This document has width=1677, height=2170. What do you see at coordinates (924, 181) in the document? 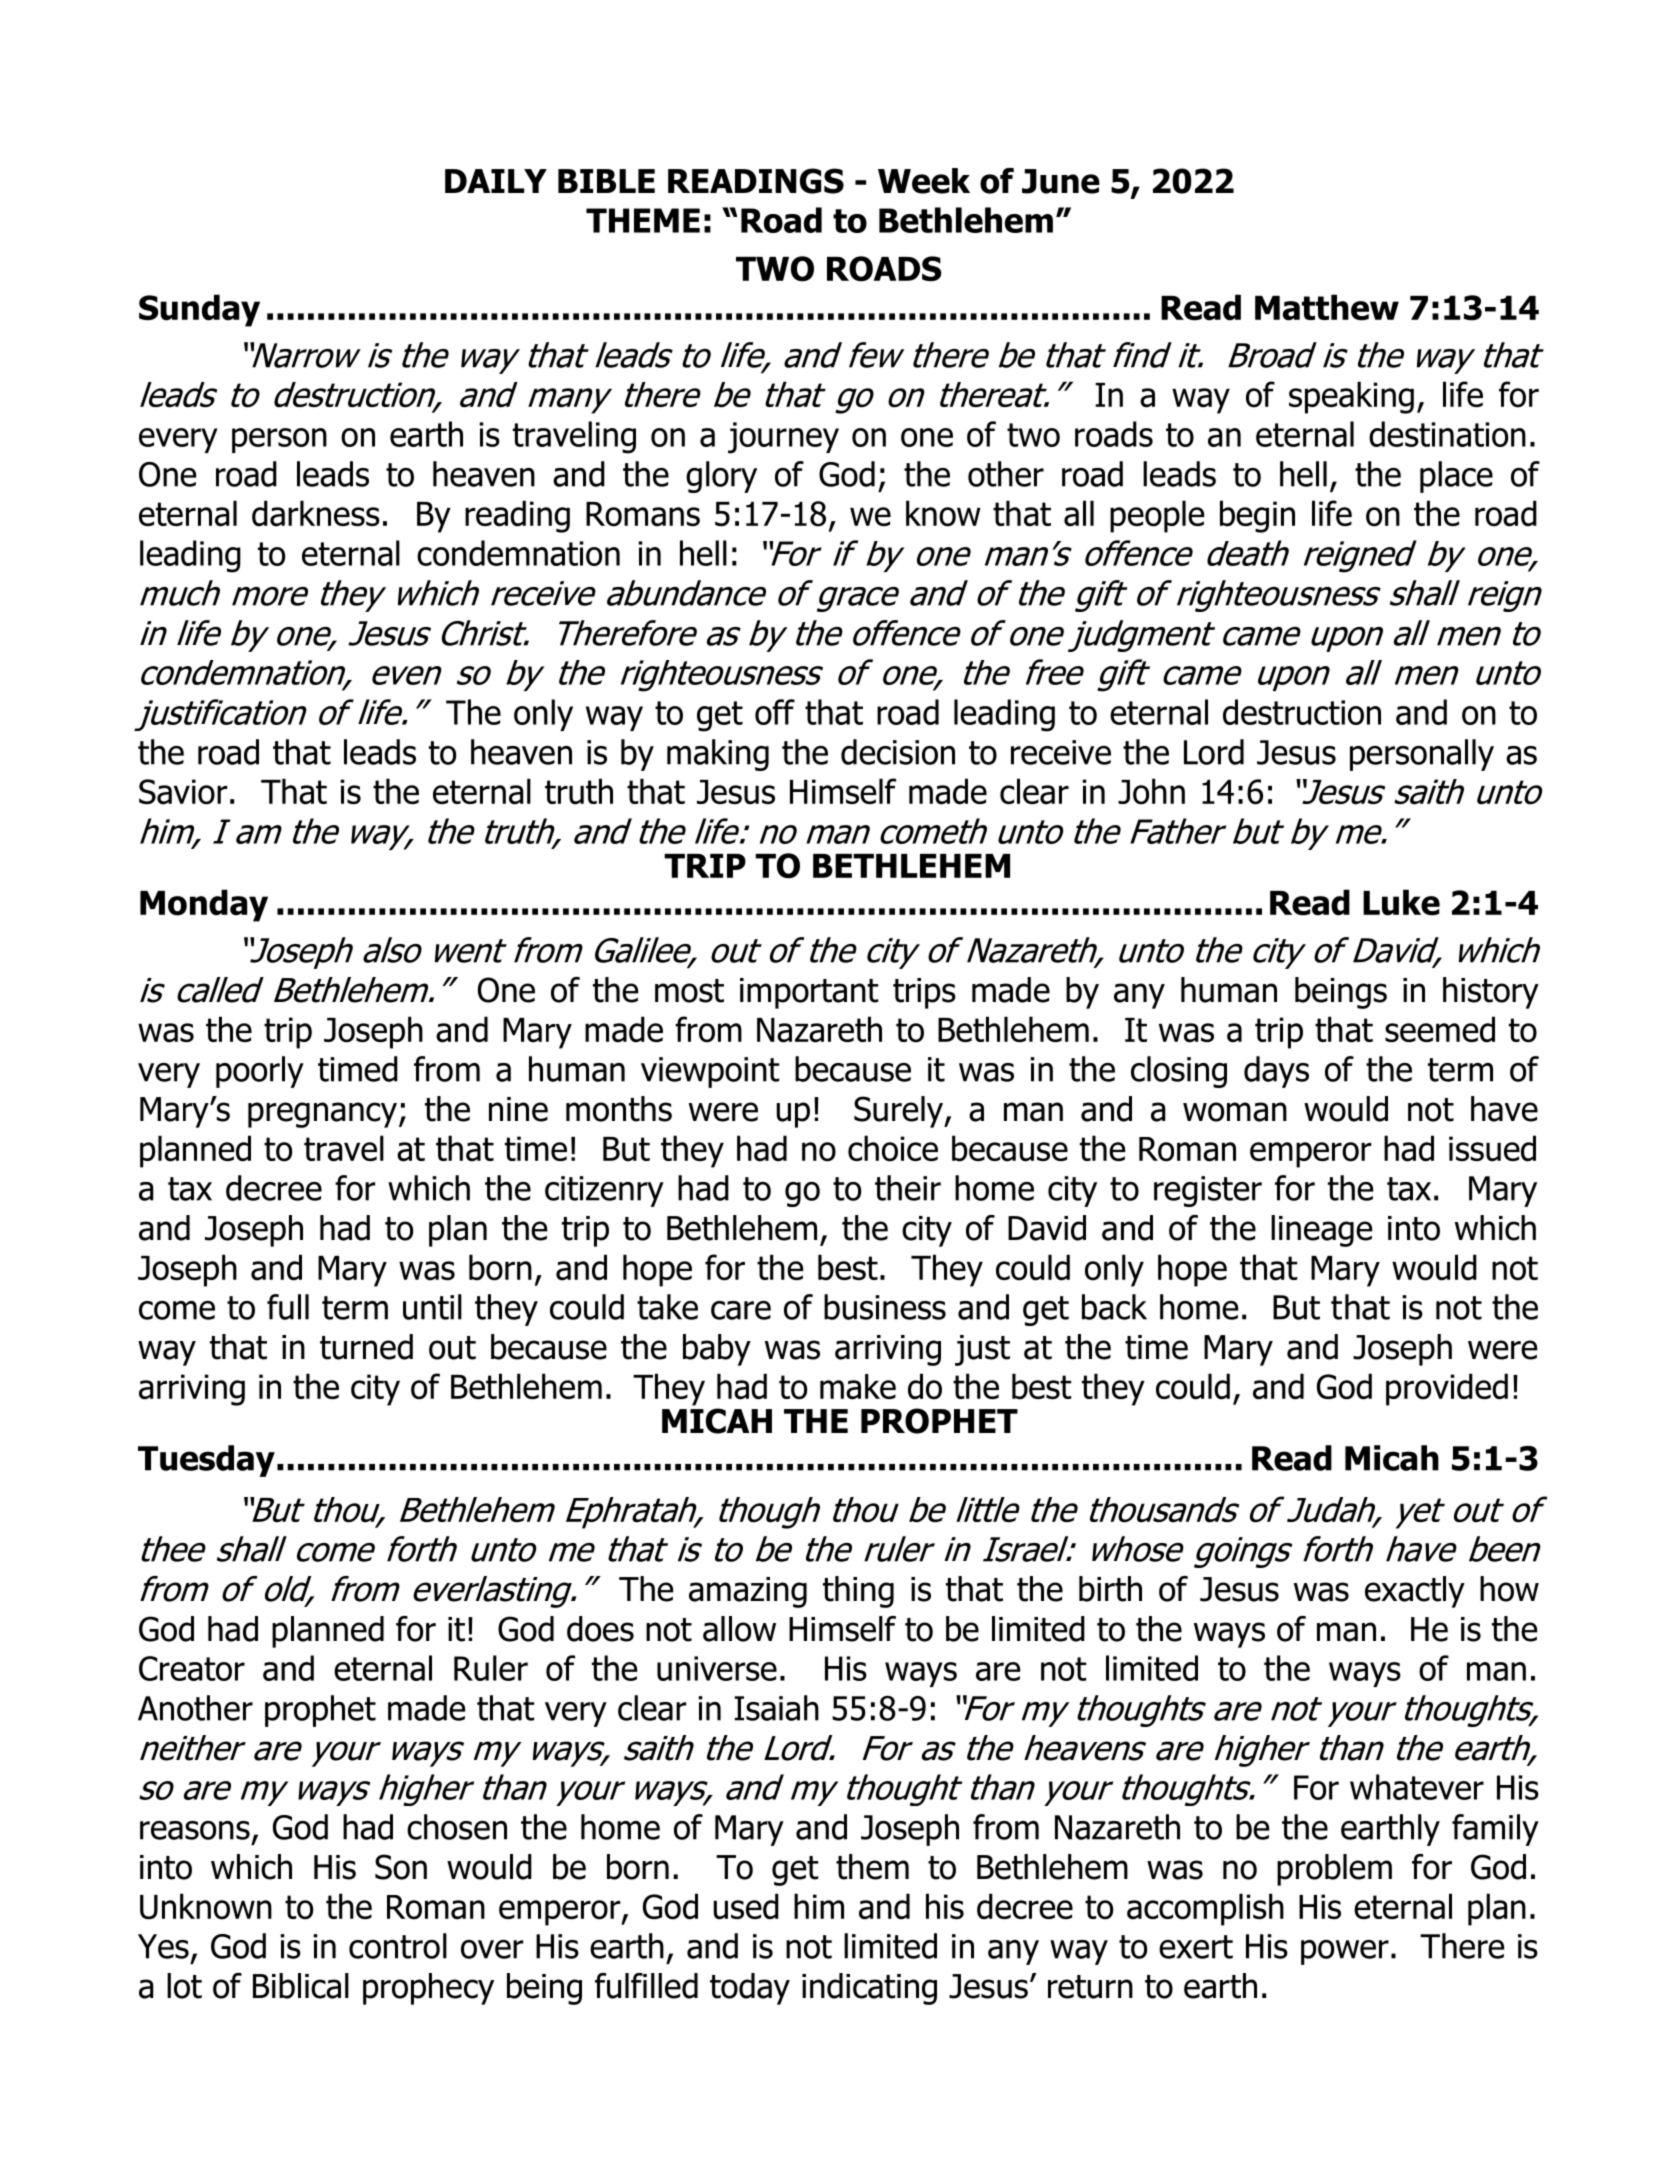
I see `Week` at bounding box center [924, 181].
